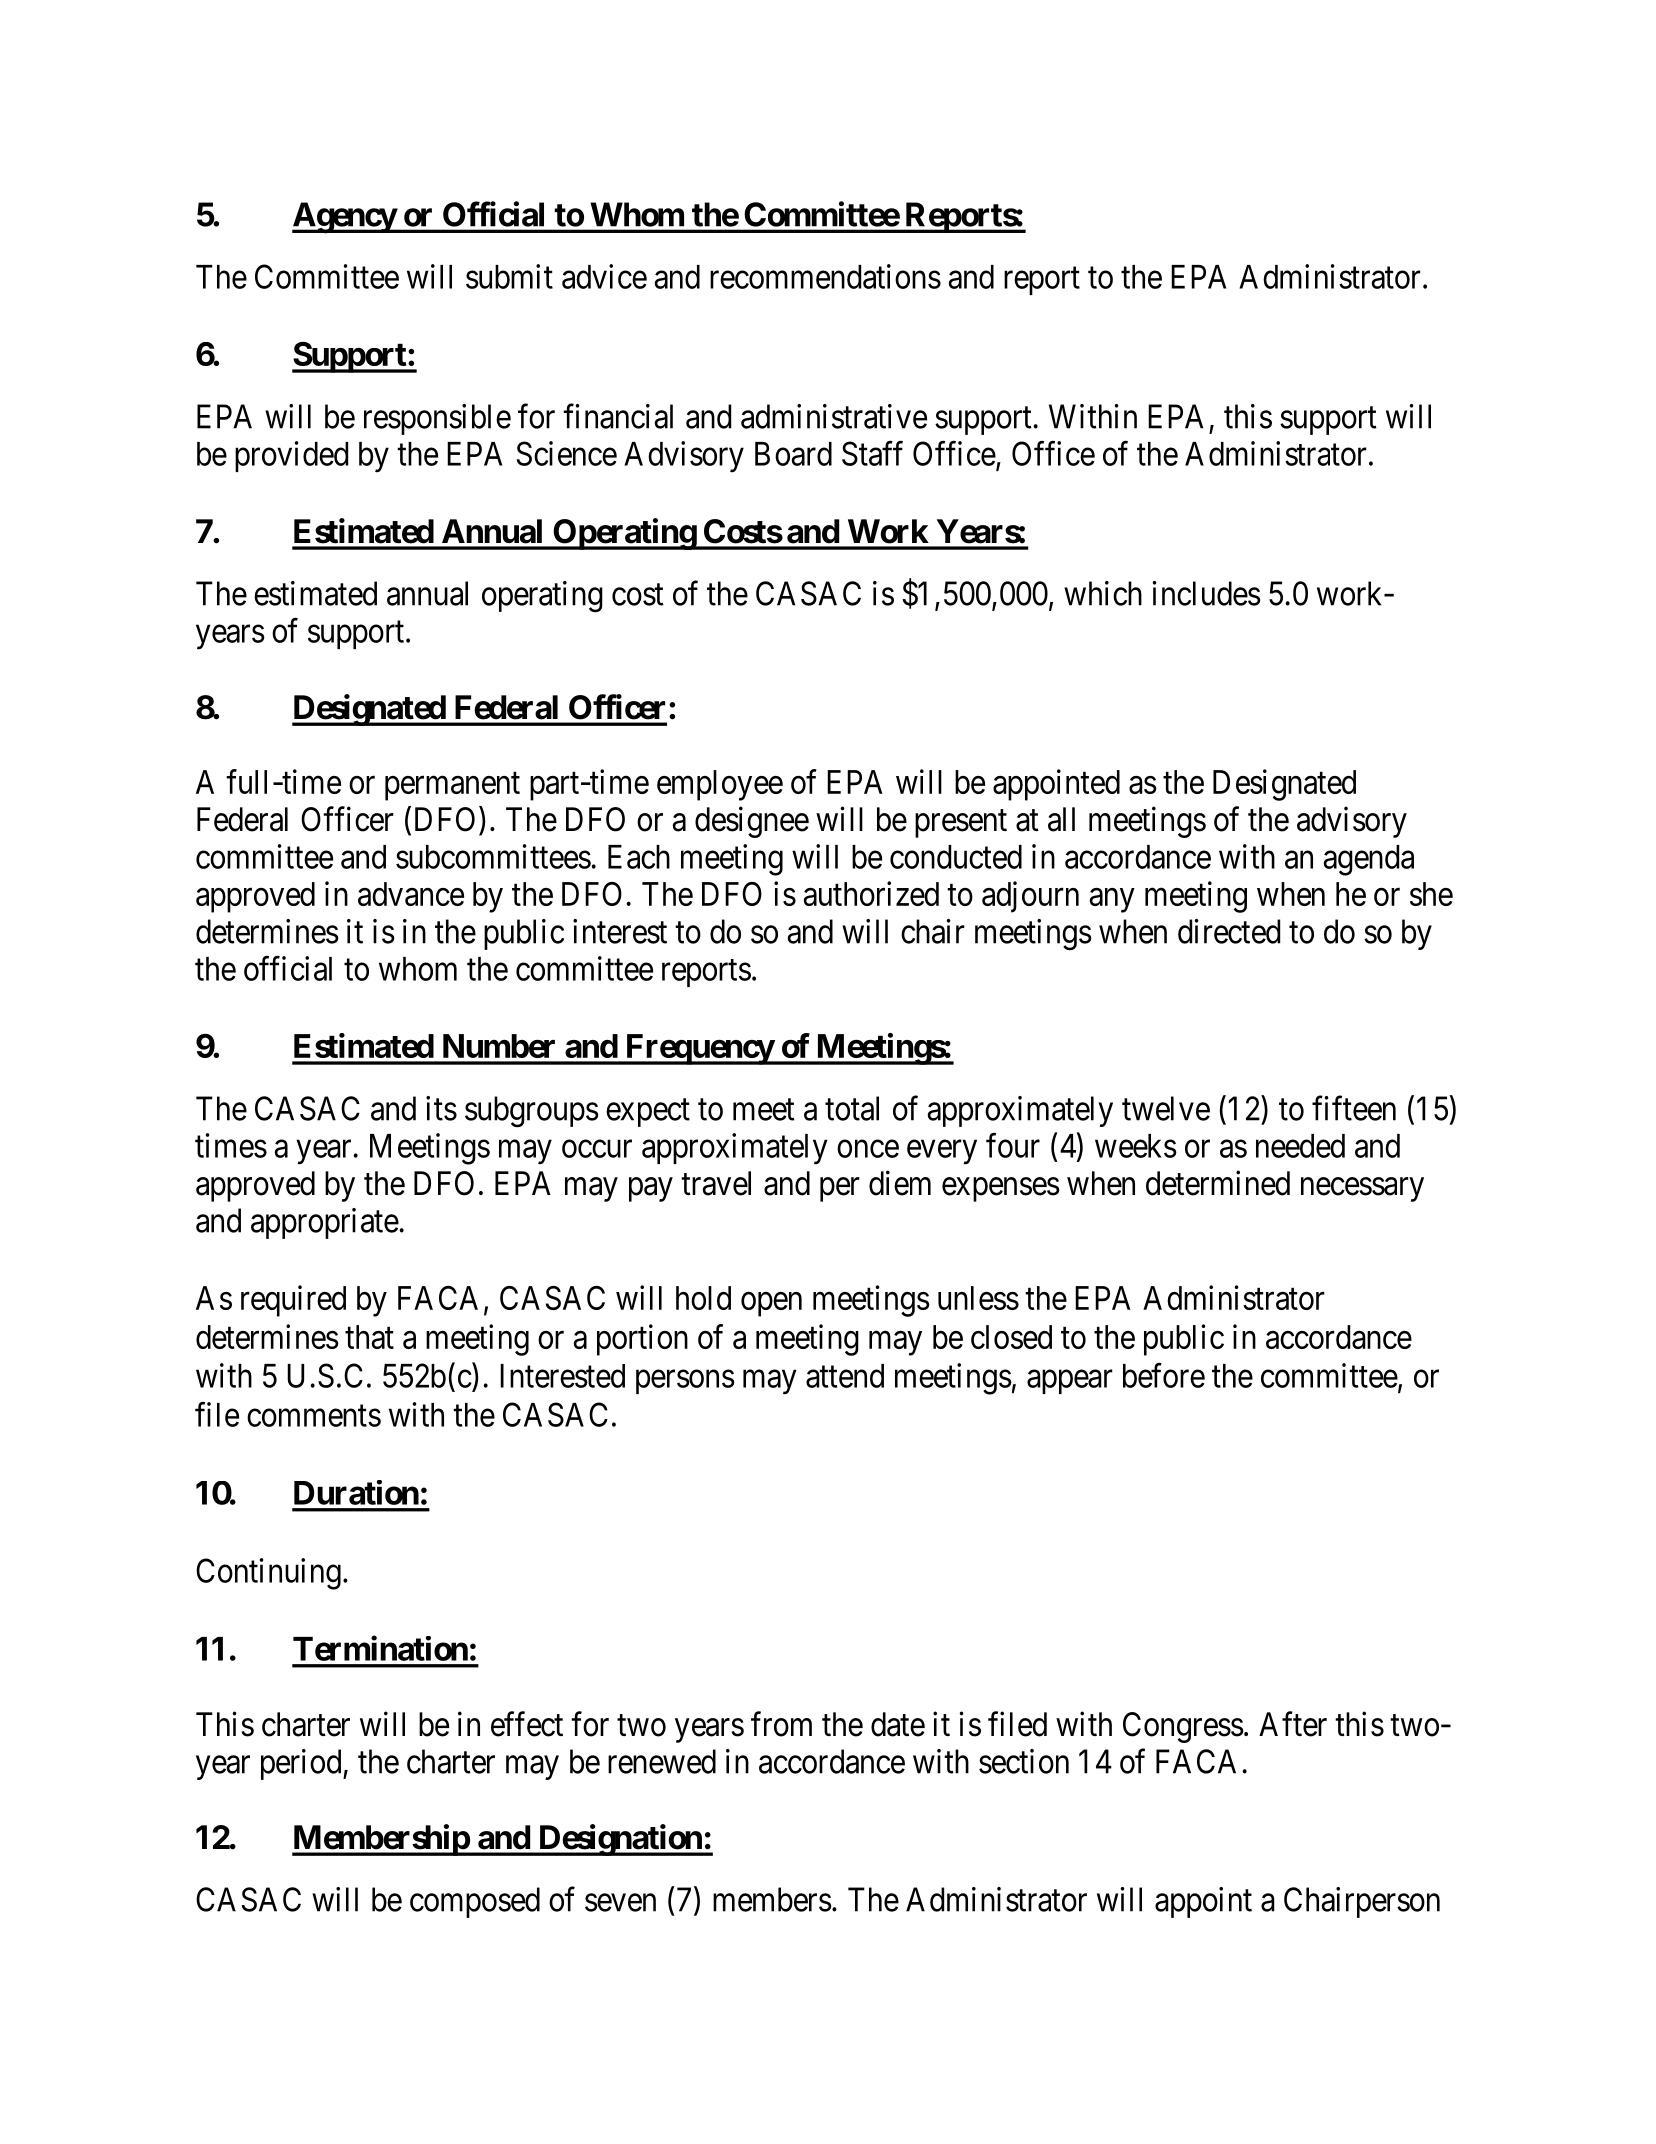  I want to click on all, so click(1061, 819).
